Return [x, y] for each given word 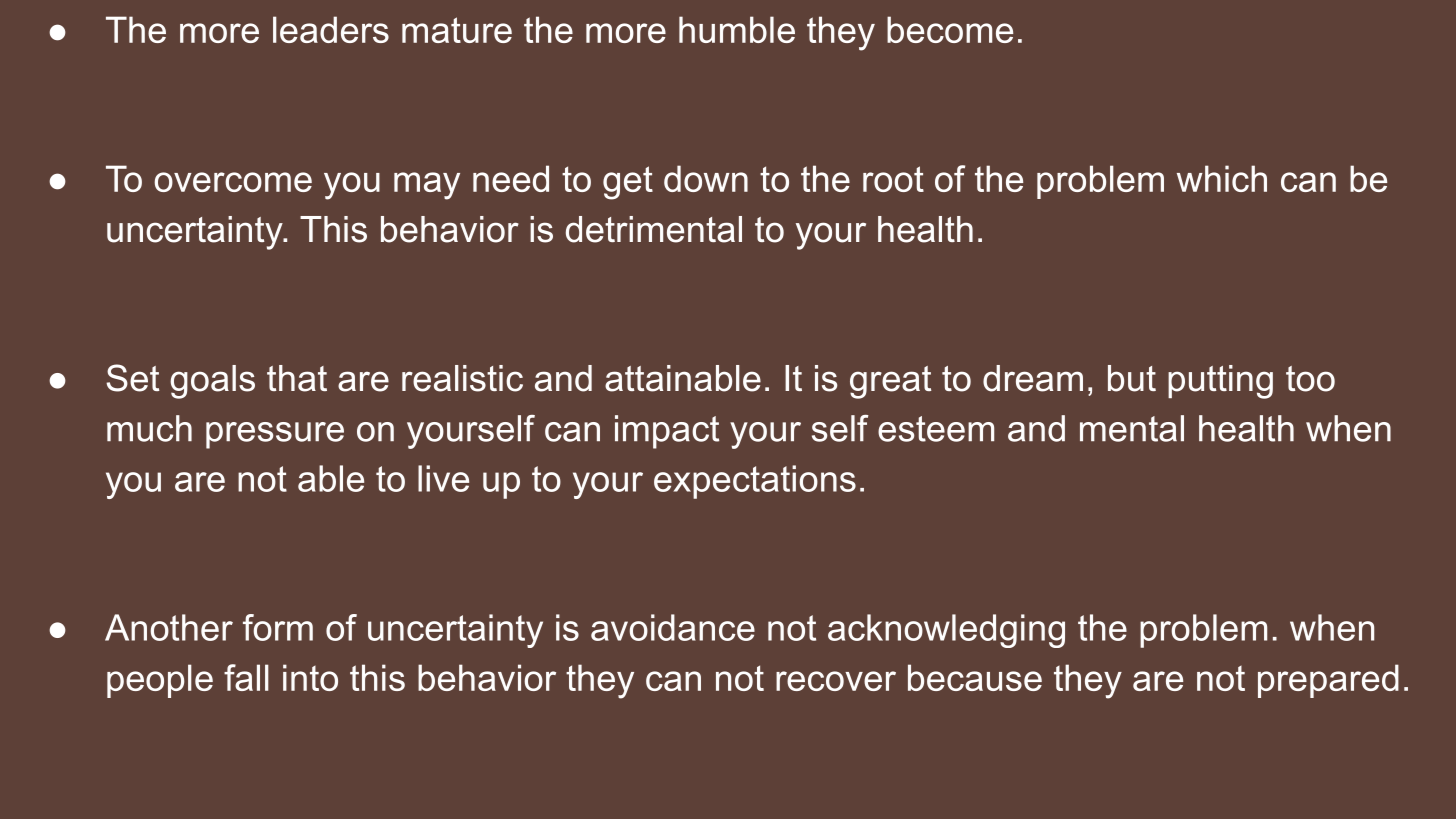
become [950, 29]
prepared [1328, 681]
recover [836, 681]
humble [737, 29]
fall [246, 677]
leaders [331, 29]
